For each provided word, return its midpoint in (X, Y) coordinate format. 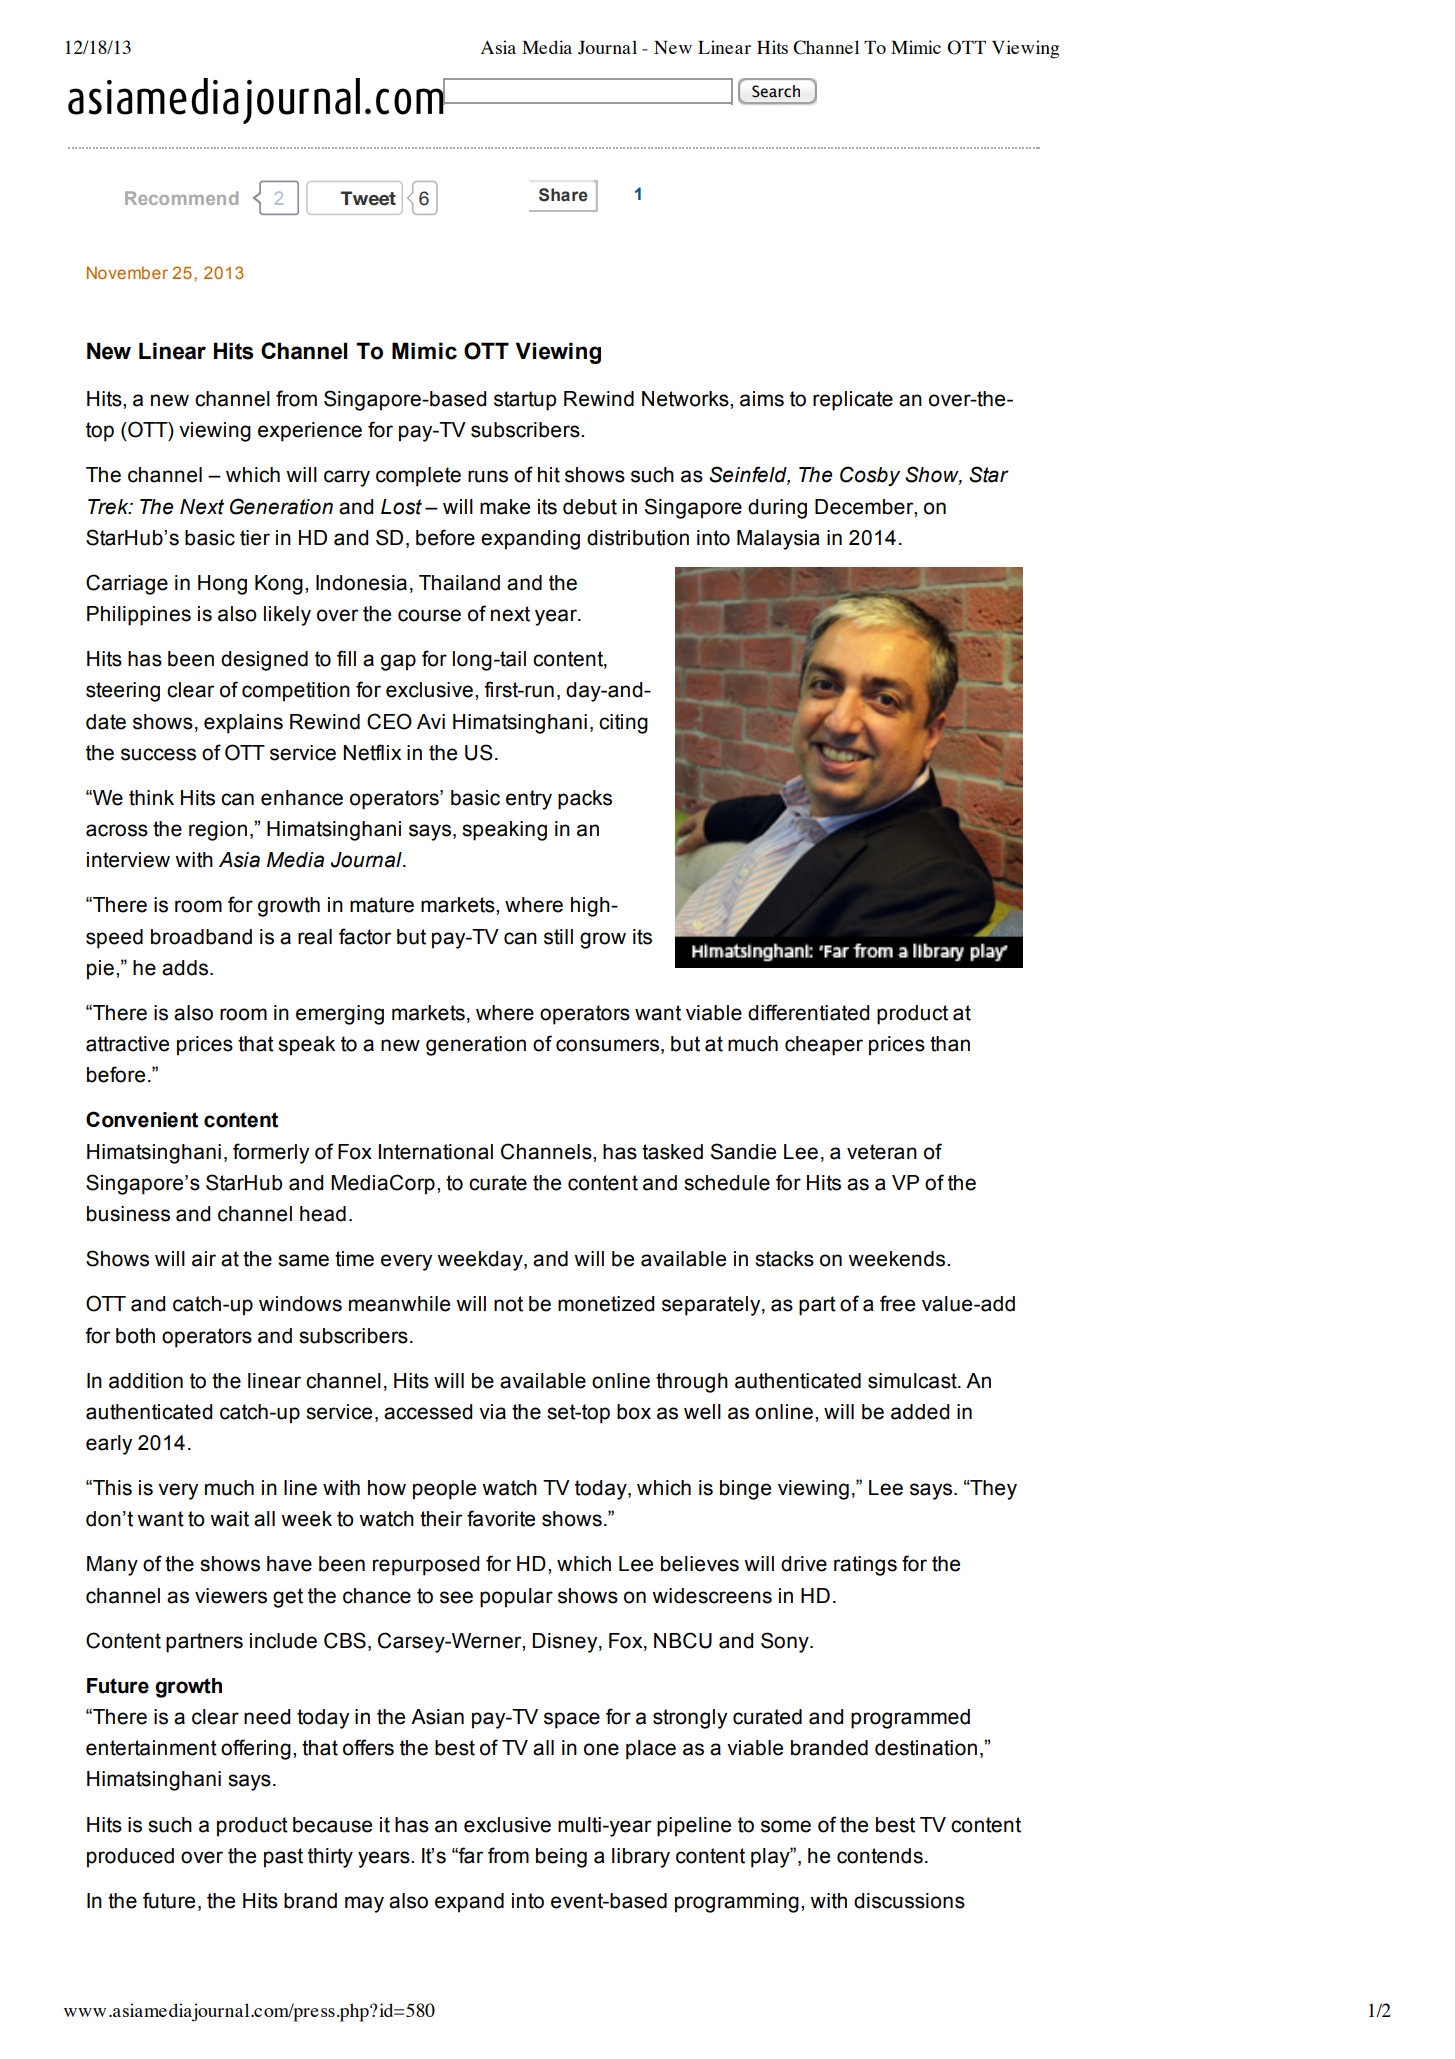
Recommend (181, 198)
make (505, 507)
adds (186, 968)
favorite (501, 1518)
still (558, 937)
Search (776, 91)
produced (130, 1858)
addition (146, 1381)
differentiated (808, 1012)
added (920, 1412)
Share (563, 195)
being (561, 1858)
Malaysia (778, 540)
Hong (222, 585)
